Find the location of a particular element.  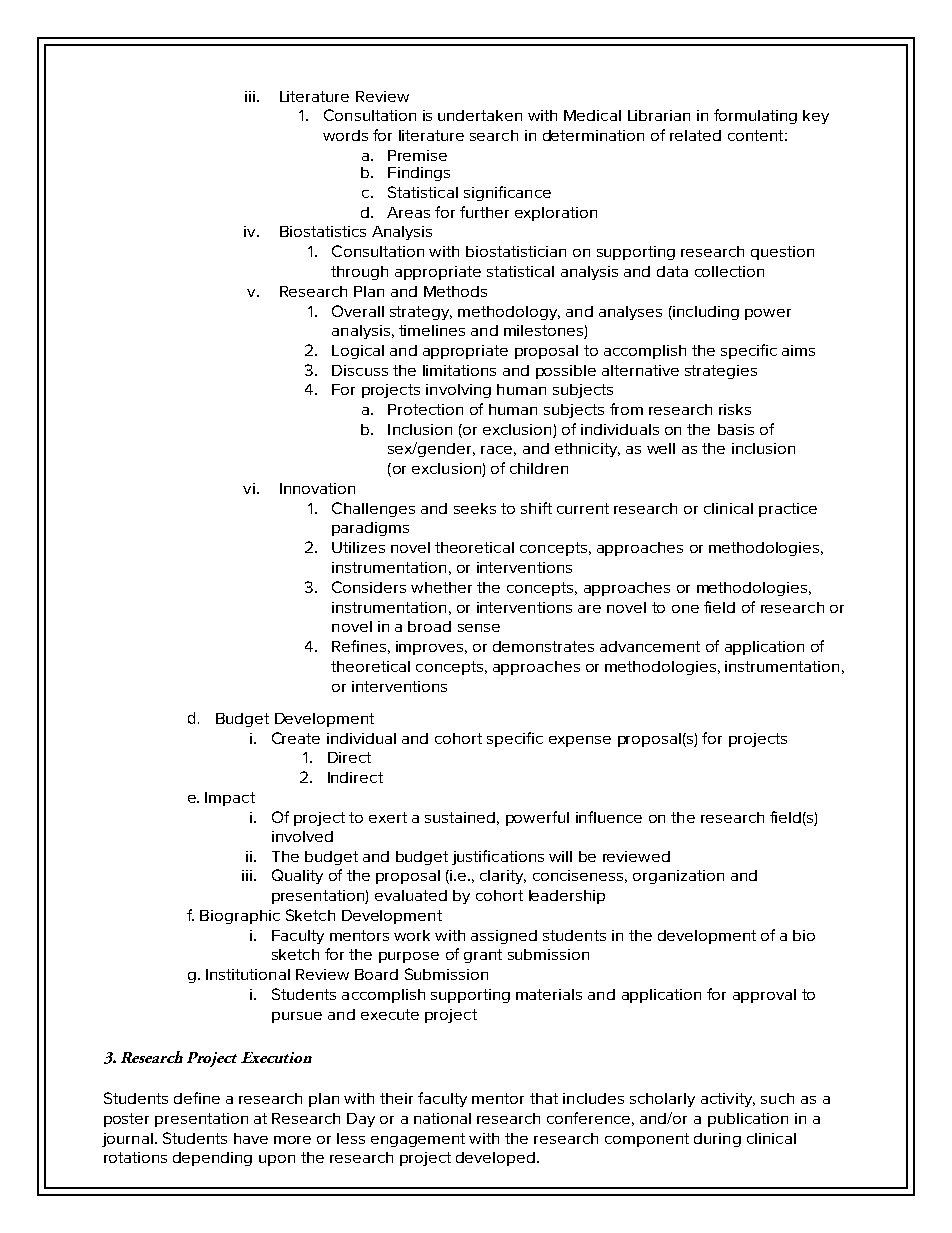

advancement is located at coordinates (650, 646).
